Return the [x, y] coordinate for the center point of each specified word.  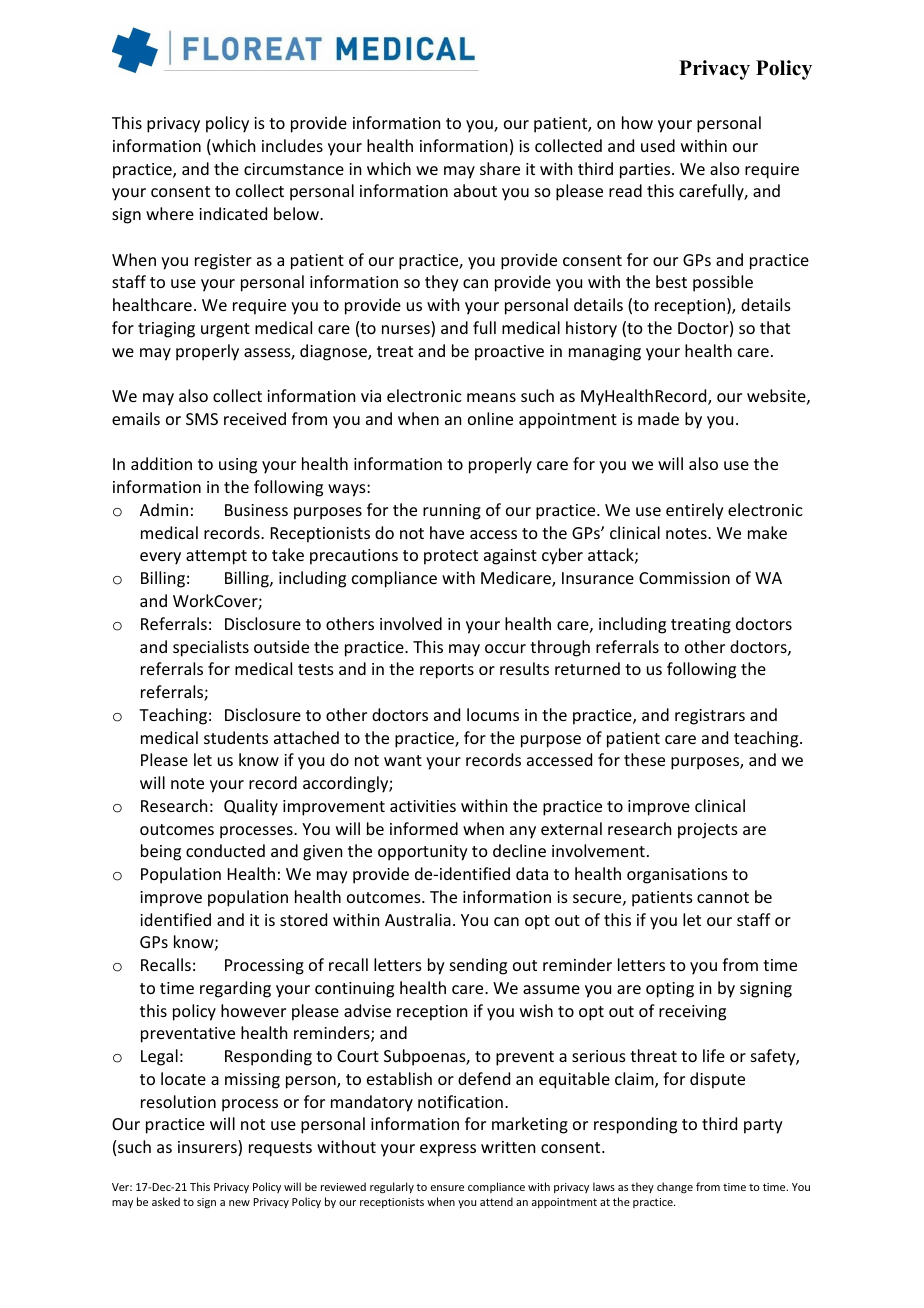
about [475, 190]
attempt [216, 557]
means [491, 397]
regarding [235, 989]
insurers [208, 1148]
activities [423, 806]
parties [646, 171]
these [644, 759]
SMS [202, 419]
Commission [684, 578]
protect [451, 557]
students [236, 737]
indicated [233, 213]
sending [478, 966]
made [658, 418]
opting [670, 990]
